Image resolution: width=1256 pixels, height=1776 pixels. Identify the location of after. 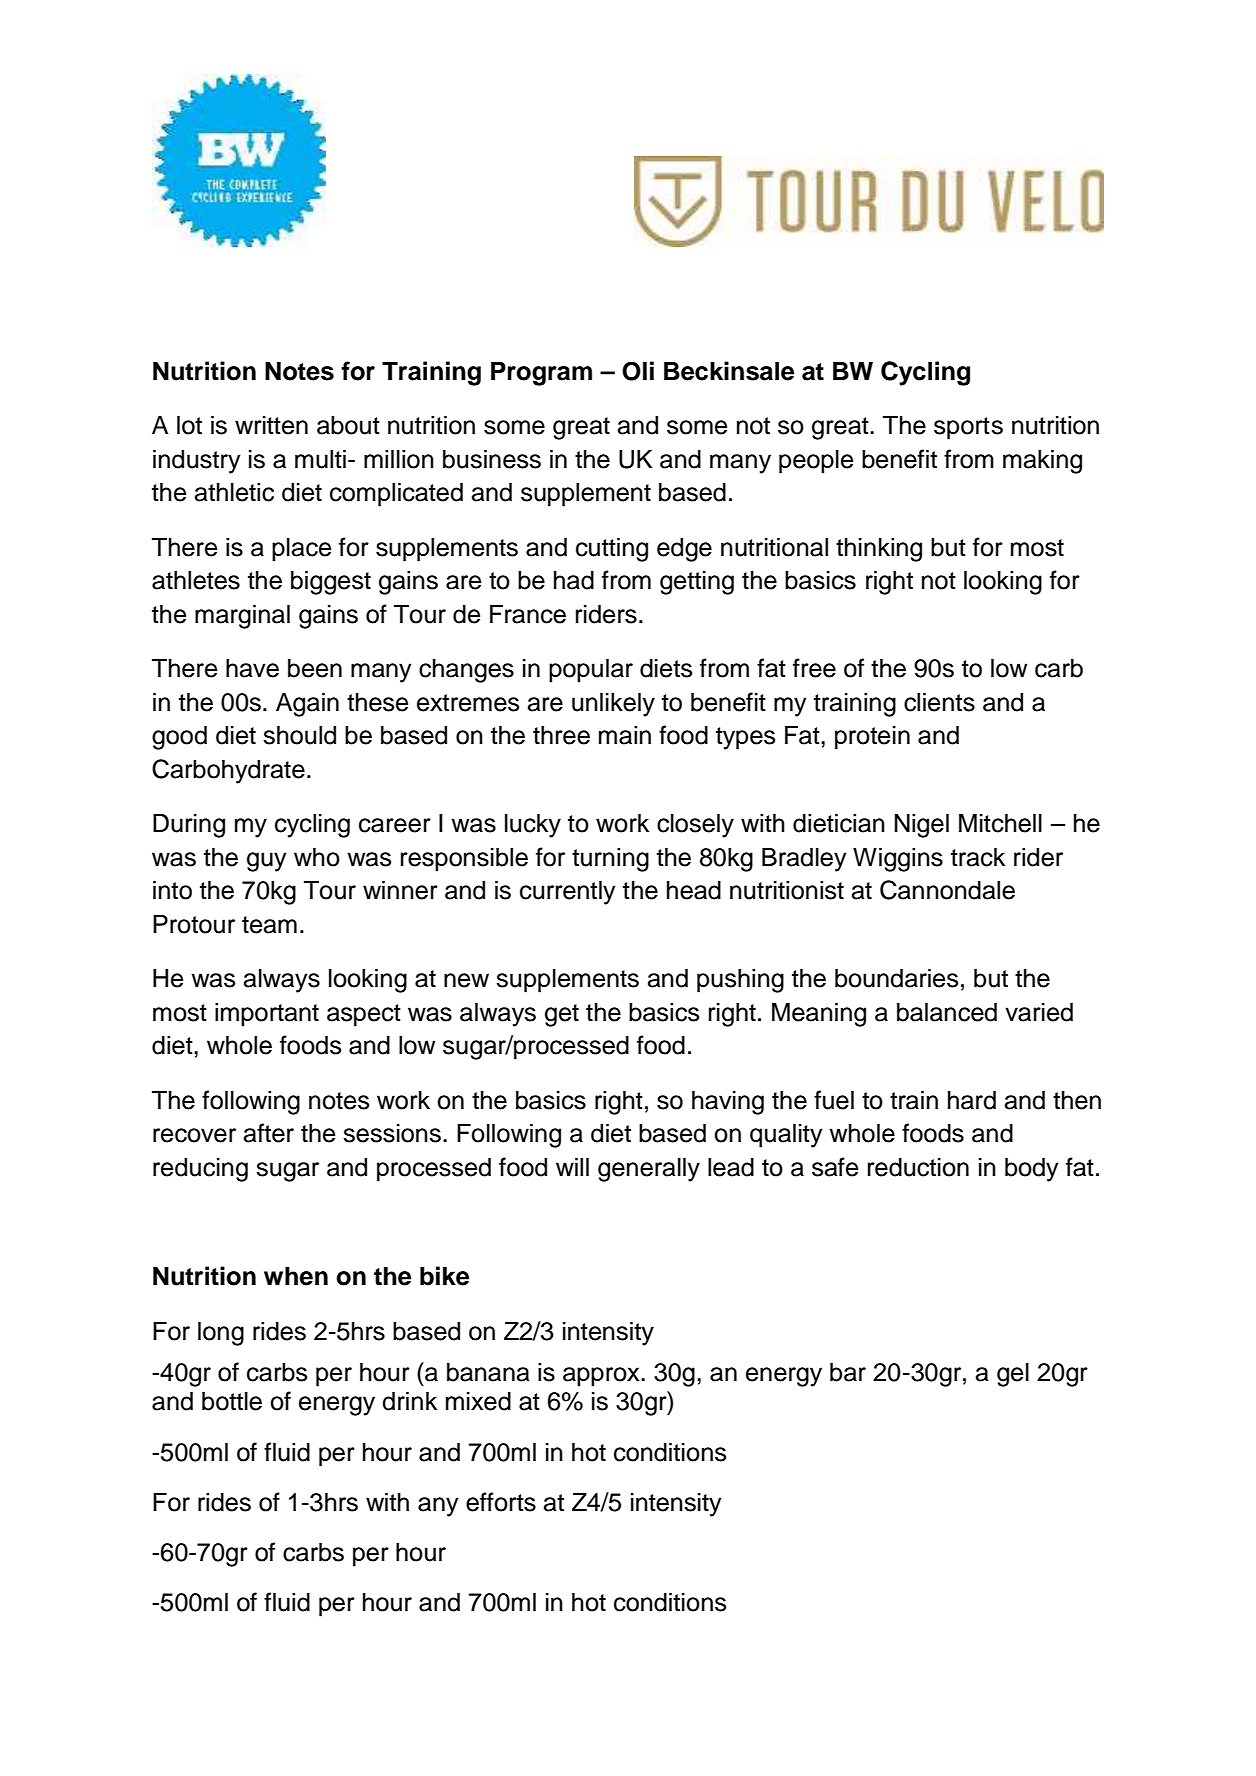
(269, 1133).
